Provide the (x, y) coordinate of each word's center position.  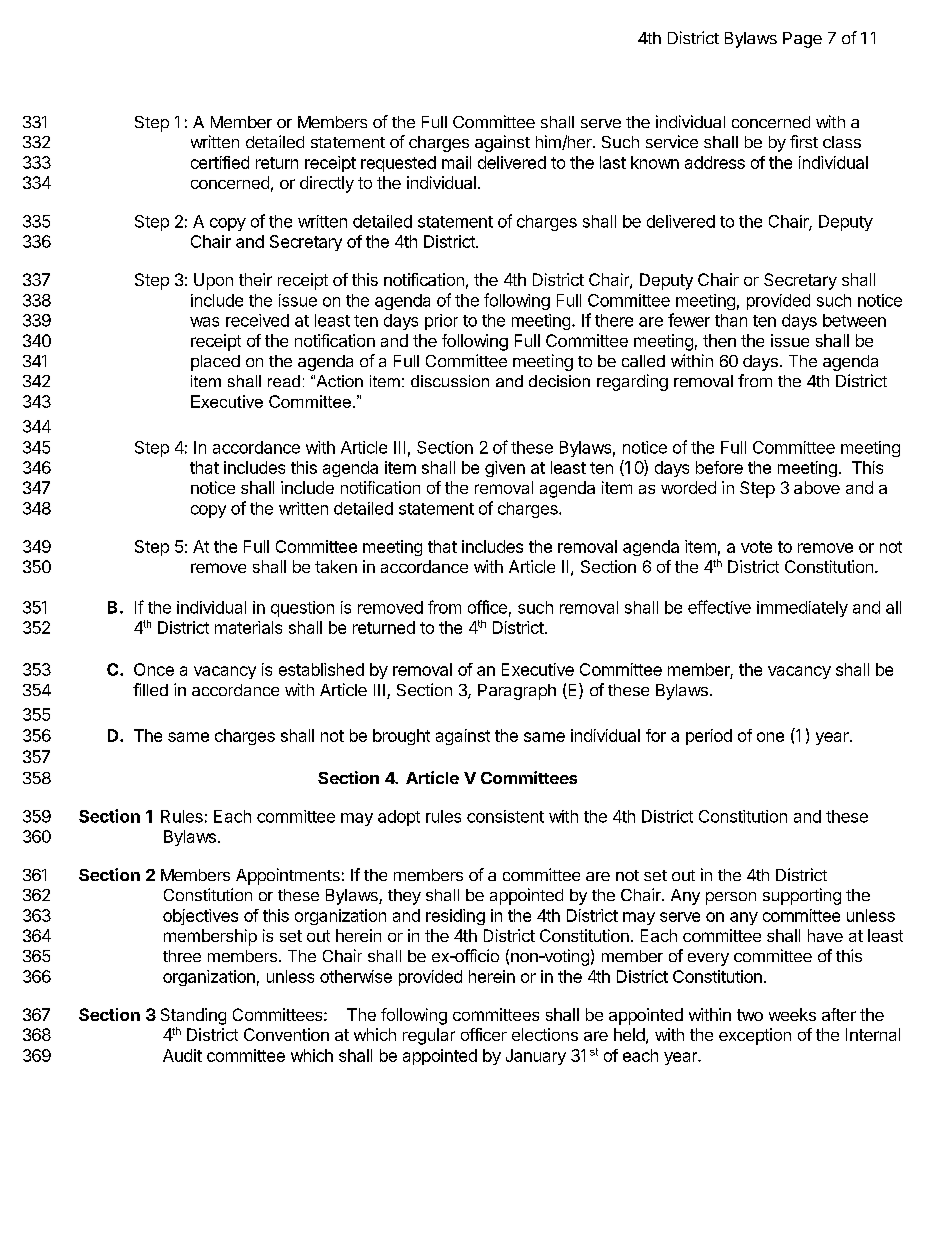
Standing (193, 1016)
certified (220, 162)
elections (545, 1034)
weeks (792, 1014)
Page (802, 40)
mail (456, 162)
